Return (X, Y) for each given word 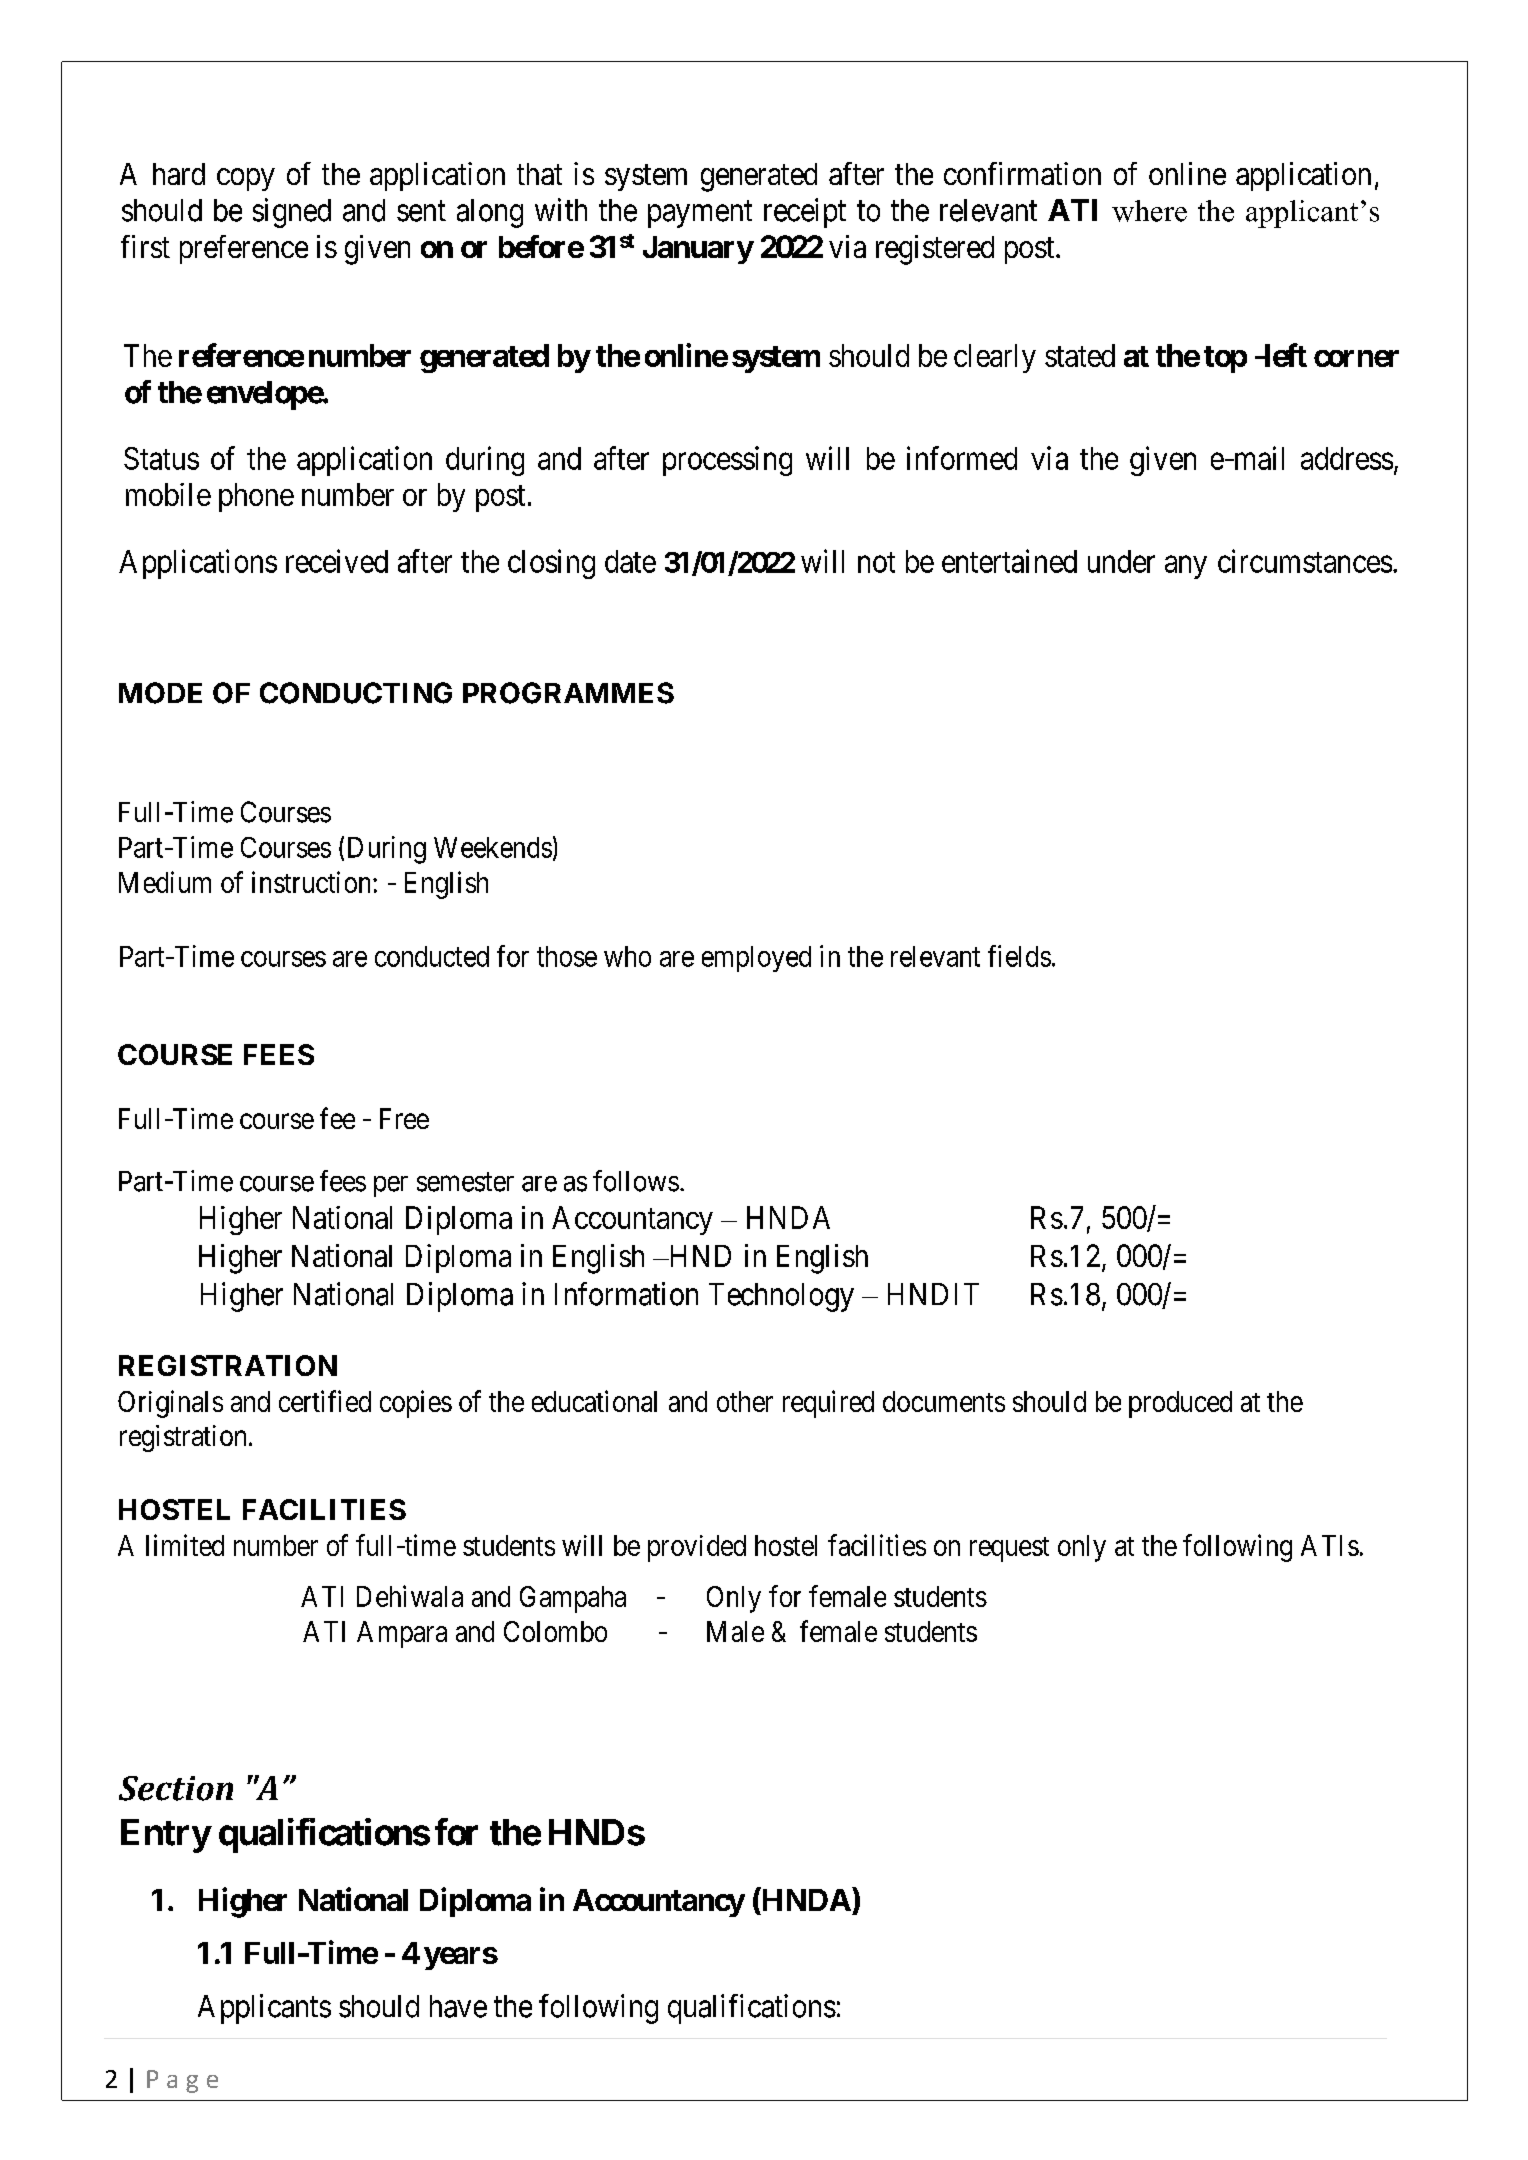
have (458, 2006)
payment (700, 214)
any (1186, 567)
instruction (313, 882)
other (745, 1401)
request (1009, 1549)
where (1149, 211)
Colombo (555, 1631)
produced (1180, 1404)
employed (756, 959)
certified (325, 1401)
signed (292, 213)
